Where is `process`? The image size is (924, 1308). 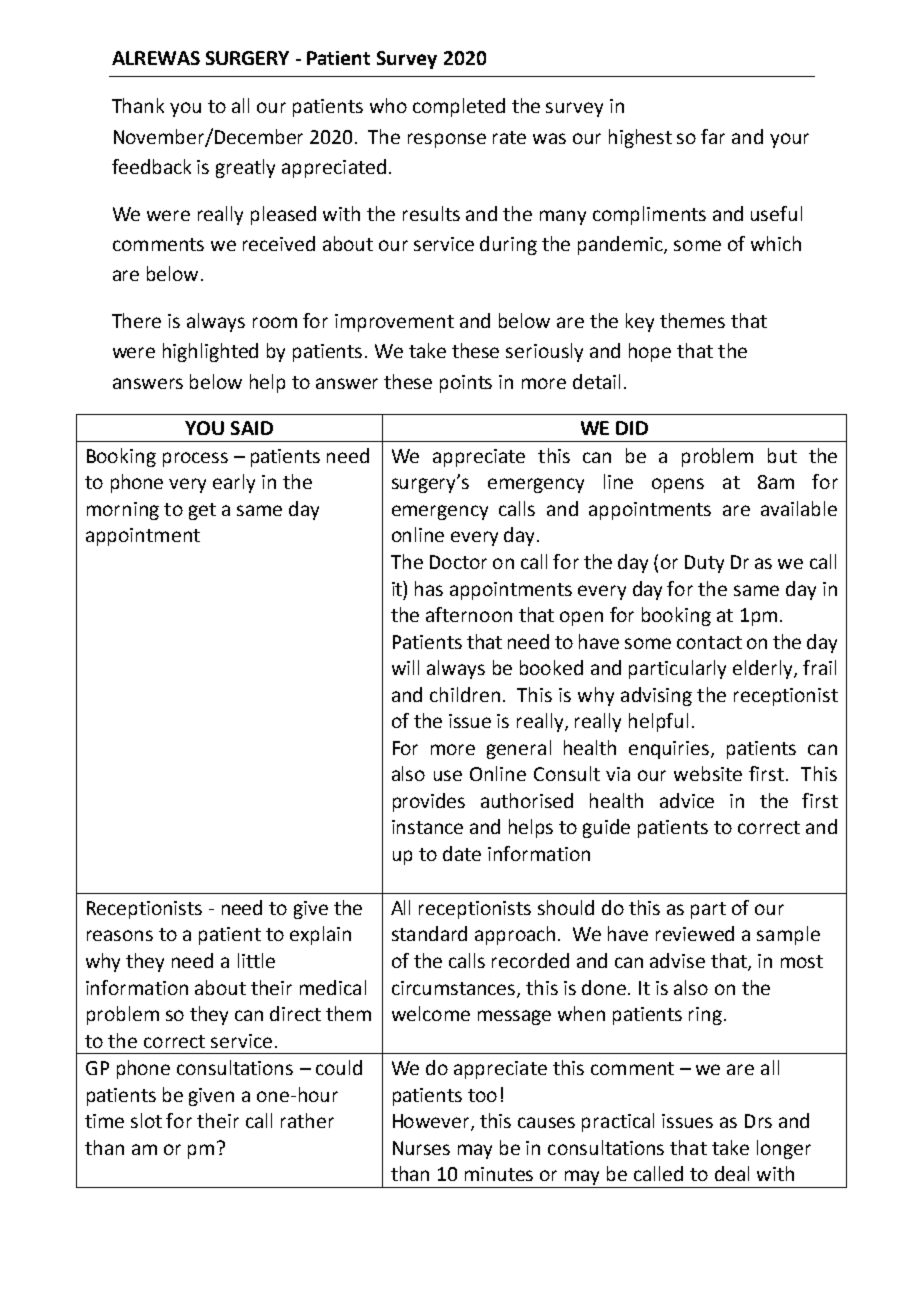 process is located at coordinates (195, 459).
